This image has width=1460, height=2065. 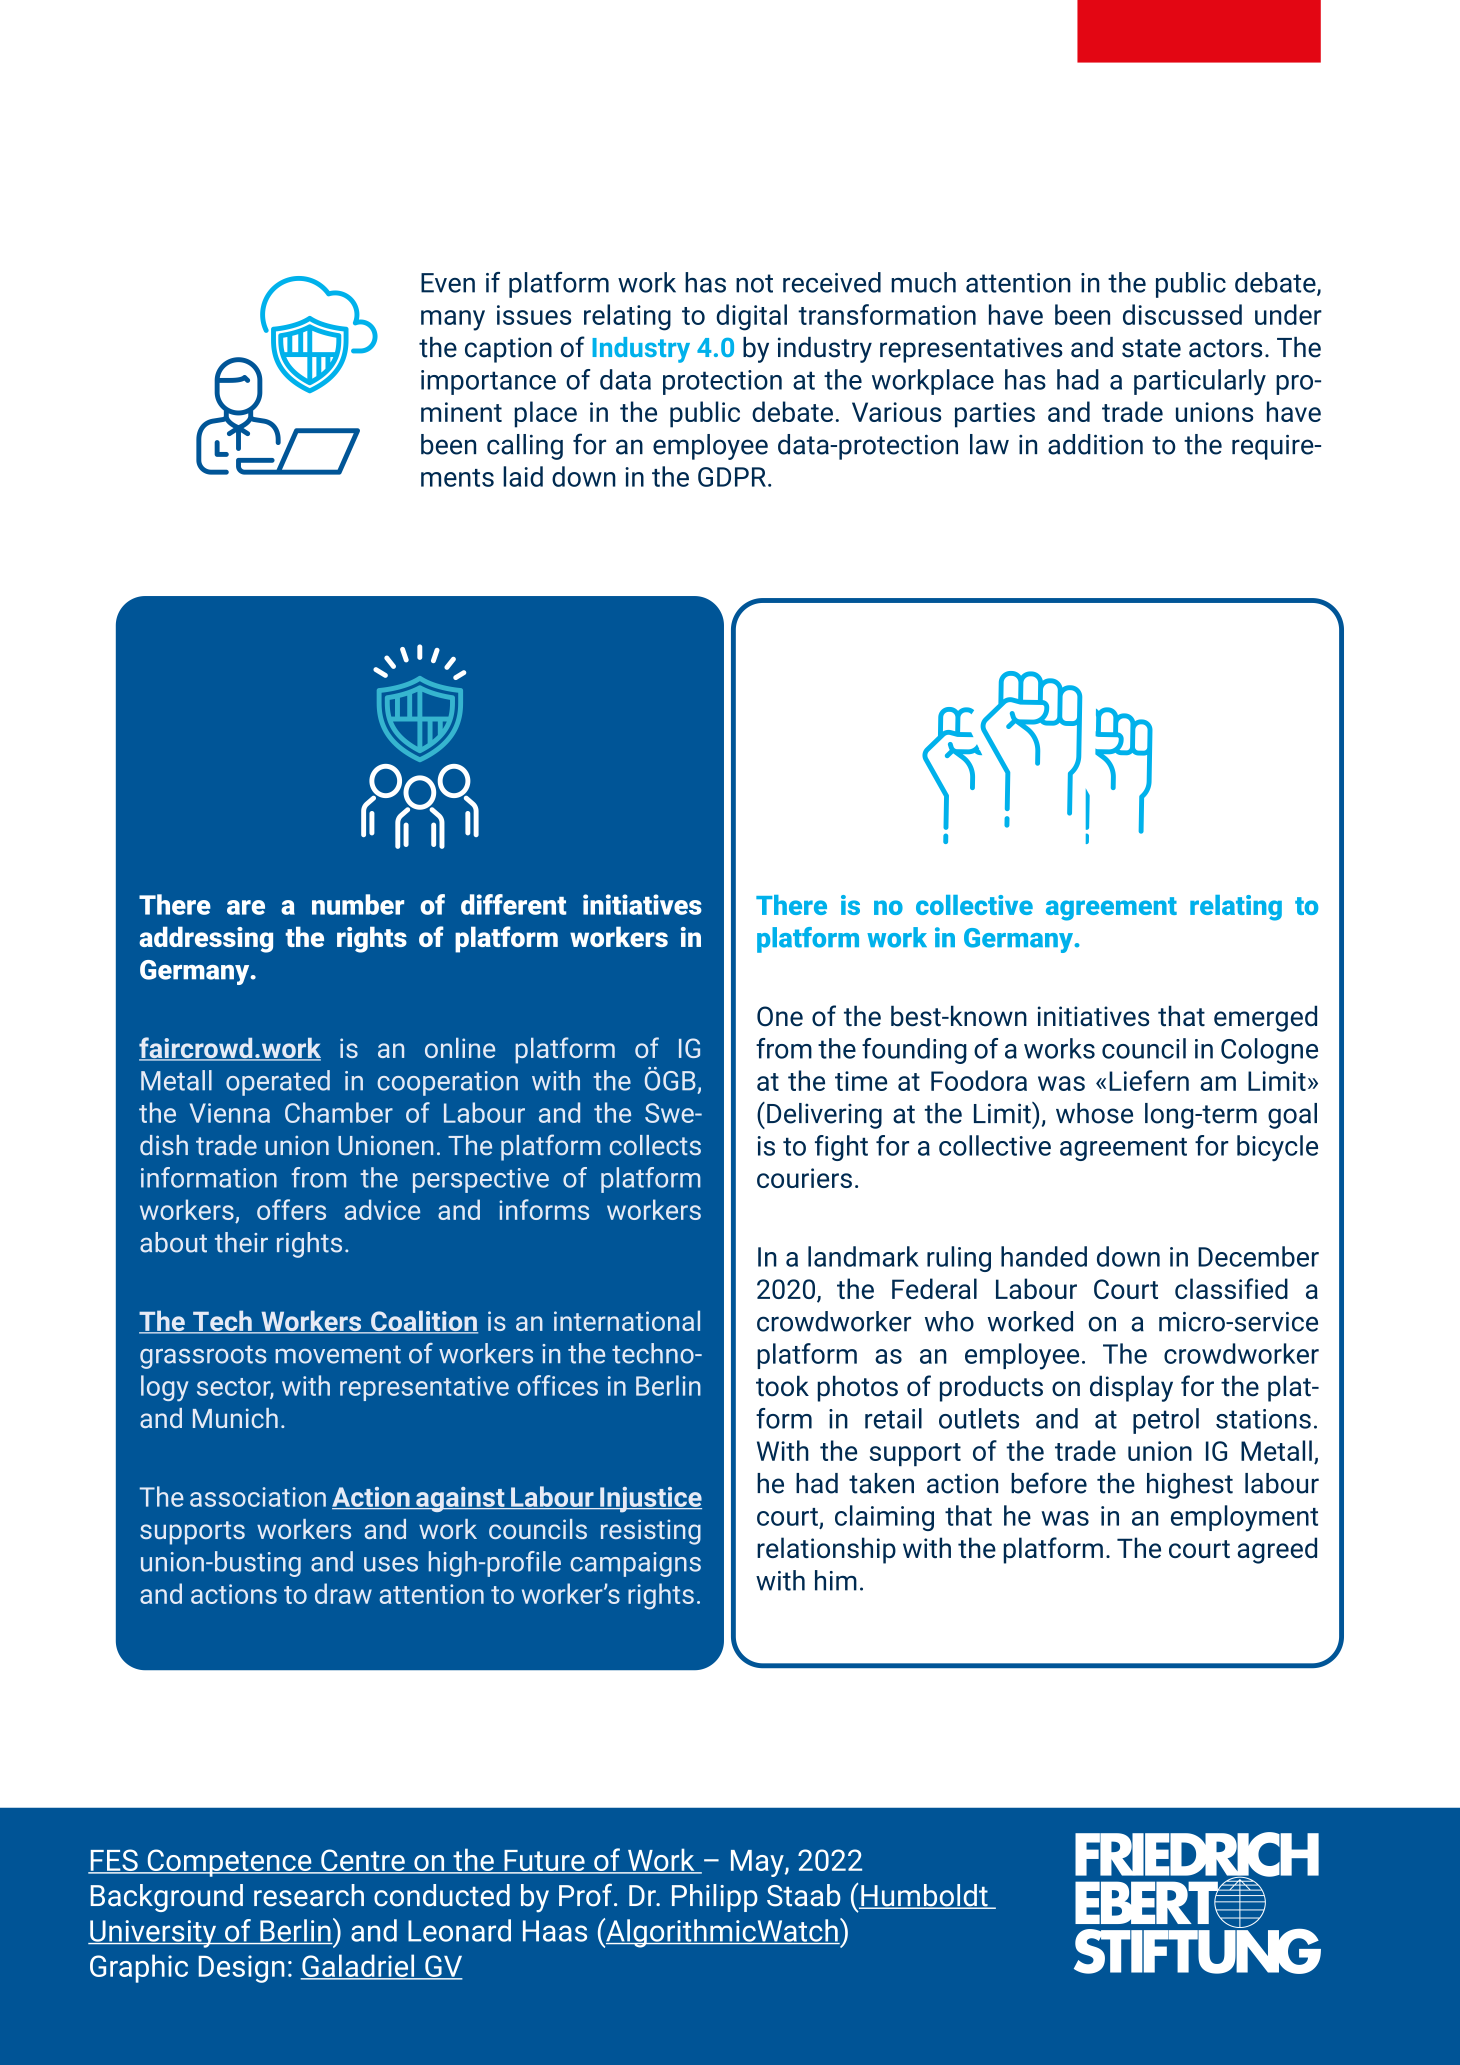 What do you see at coordinates (1095, 444) in the image?
I see `addition` at bounding box center [1095, 444].
